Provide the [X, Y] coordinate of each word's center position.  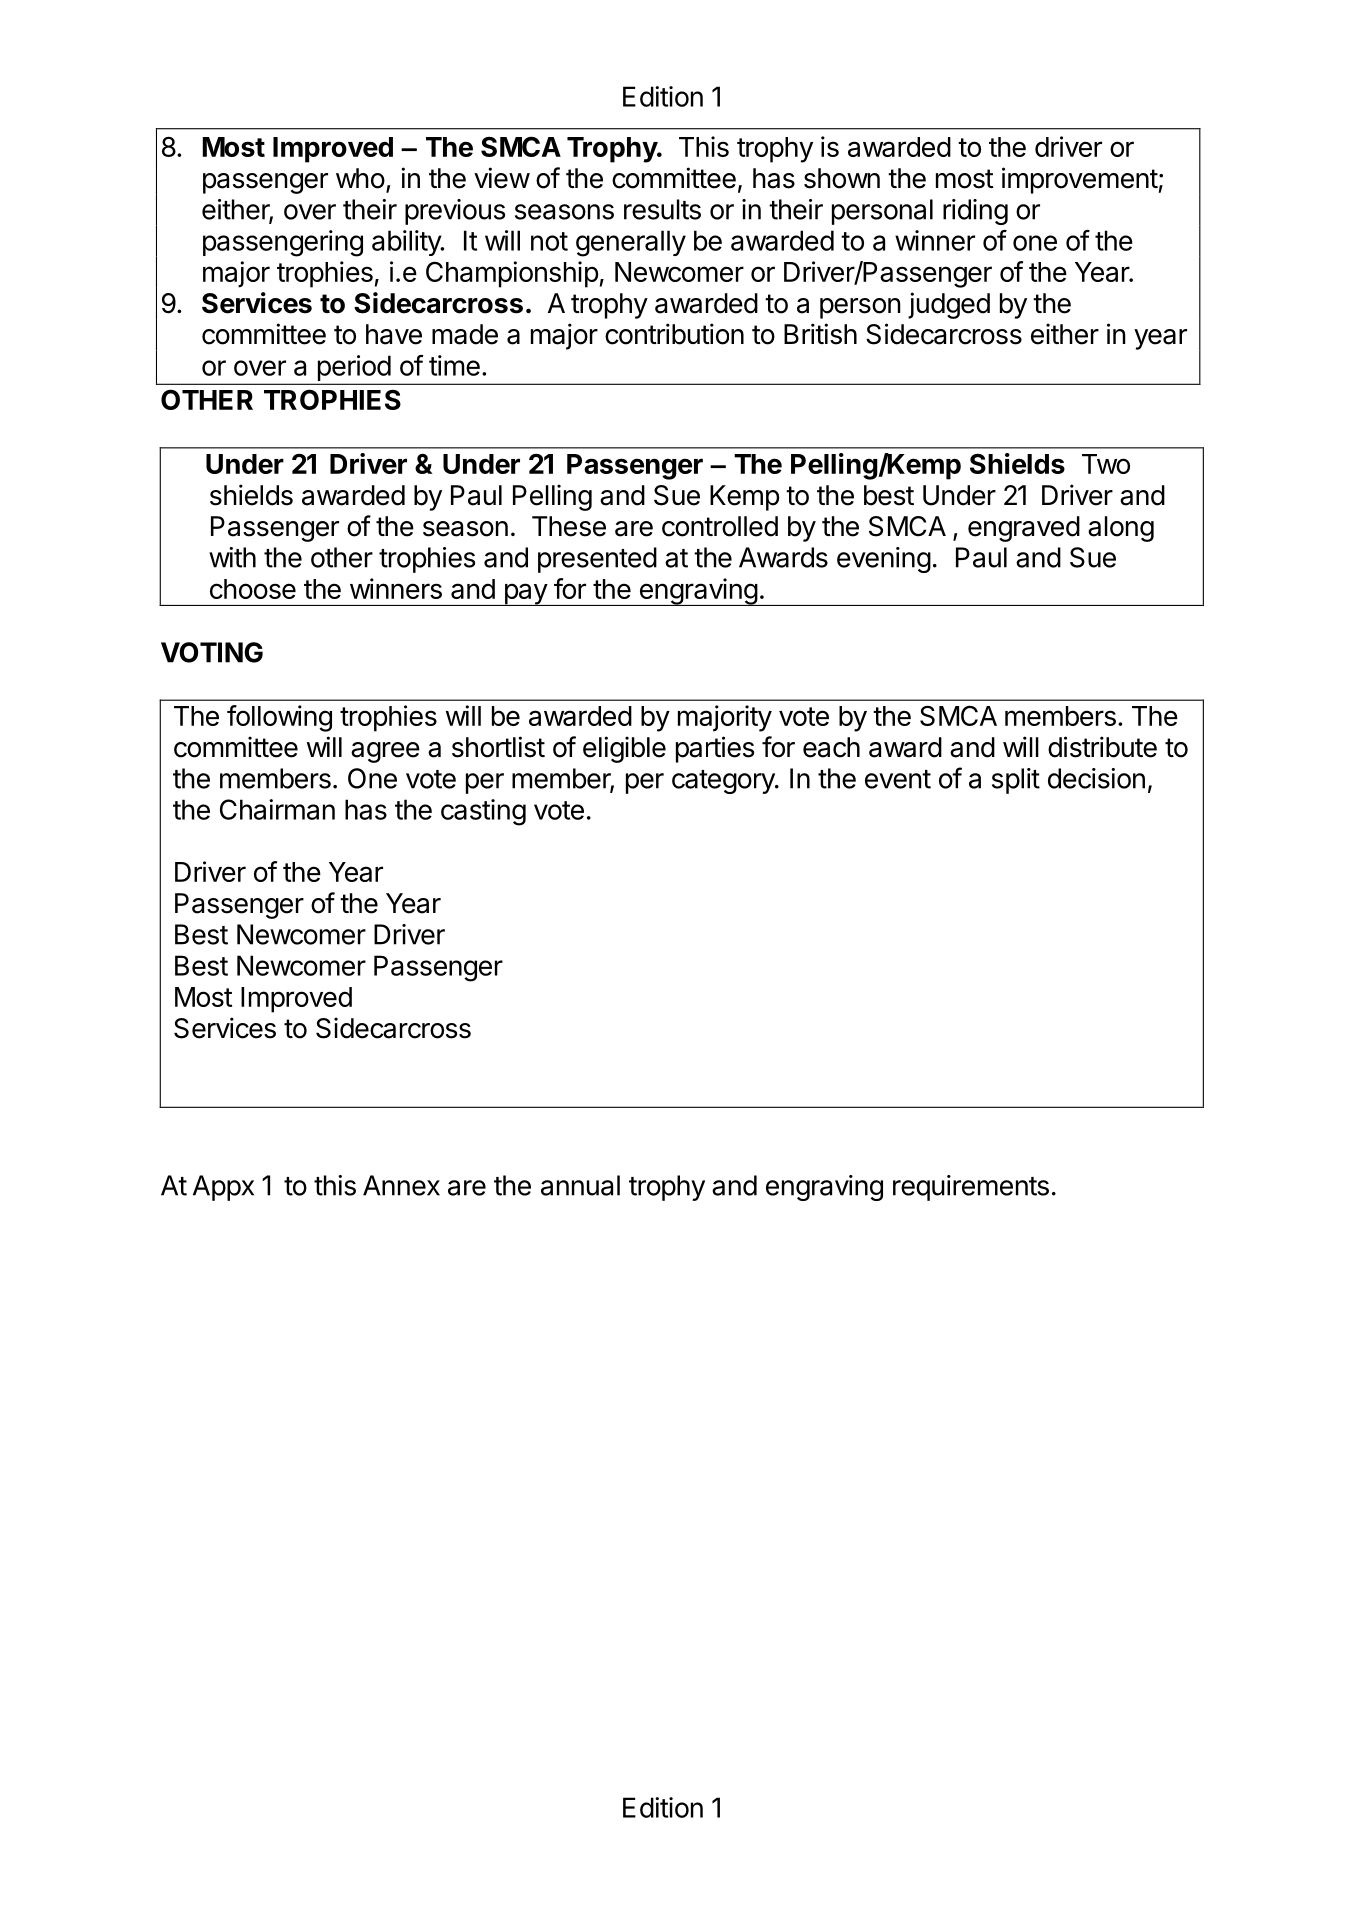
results [662, 209]
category [724, 782]
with [232, 557]
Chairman [277, 809]
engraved [1024, 529]
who [360, 178]
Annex [401, 1185]
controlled [720, 526]
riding [975, 212]
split [1016, 781]
